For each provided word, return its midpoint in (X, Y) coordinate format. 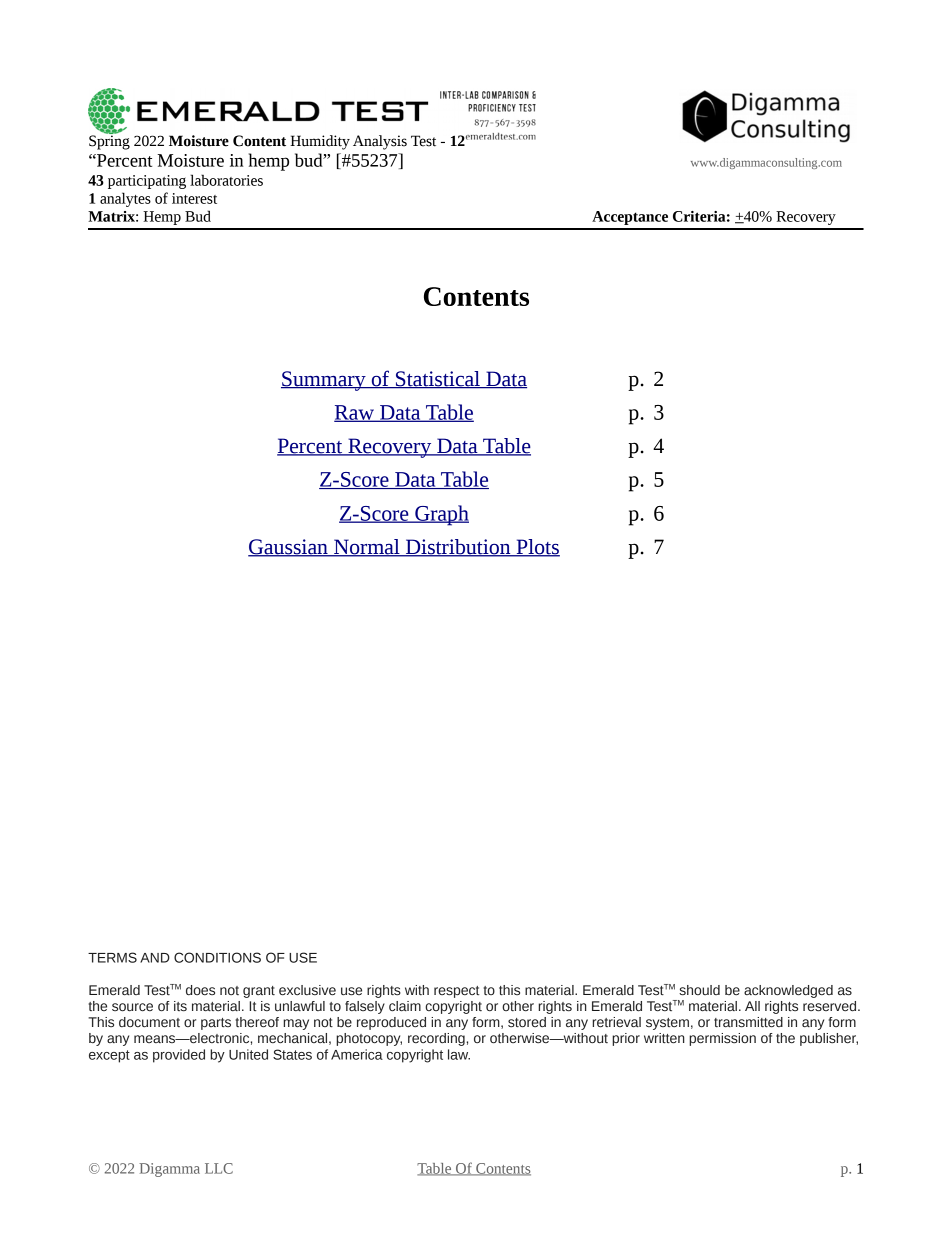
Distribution (458, 548)
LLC (219, 1168)
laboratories (226, 180)
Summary (324, 381)
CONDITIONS (217, 957)
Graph (441, 515)
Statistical (438, 379)
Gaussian (289, 548)
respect (457, 992)
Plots (537, 548)
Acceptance (630, 218)
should (699, 990)
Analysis (380, 142)
